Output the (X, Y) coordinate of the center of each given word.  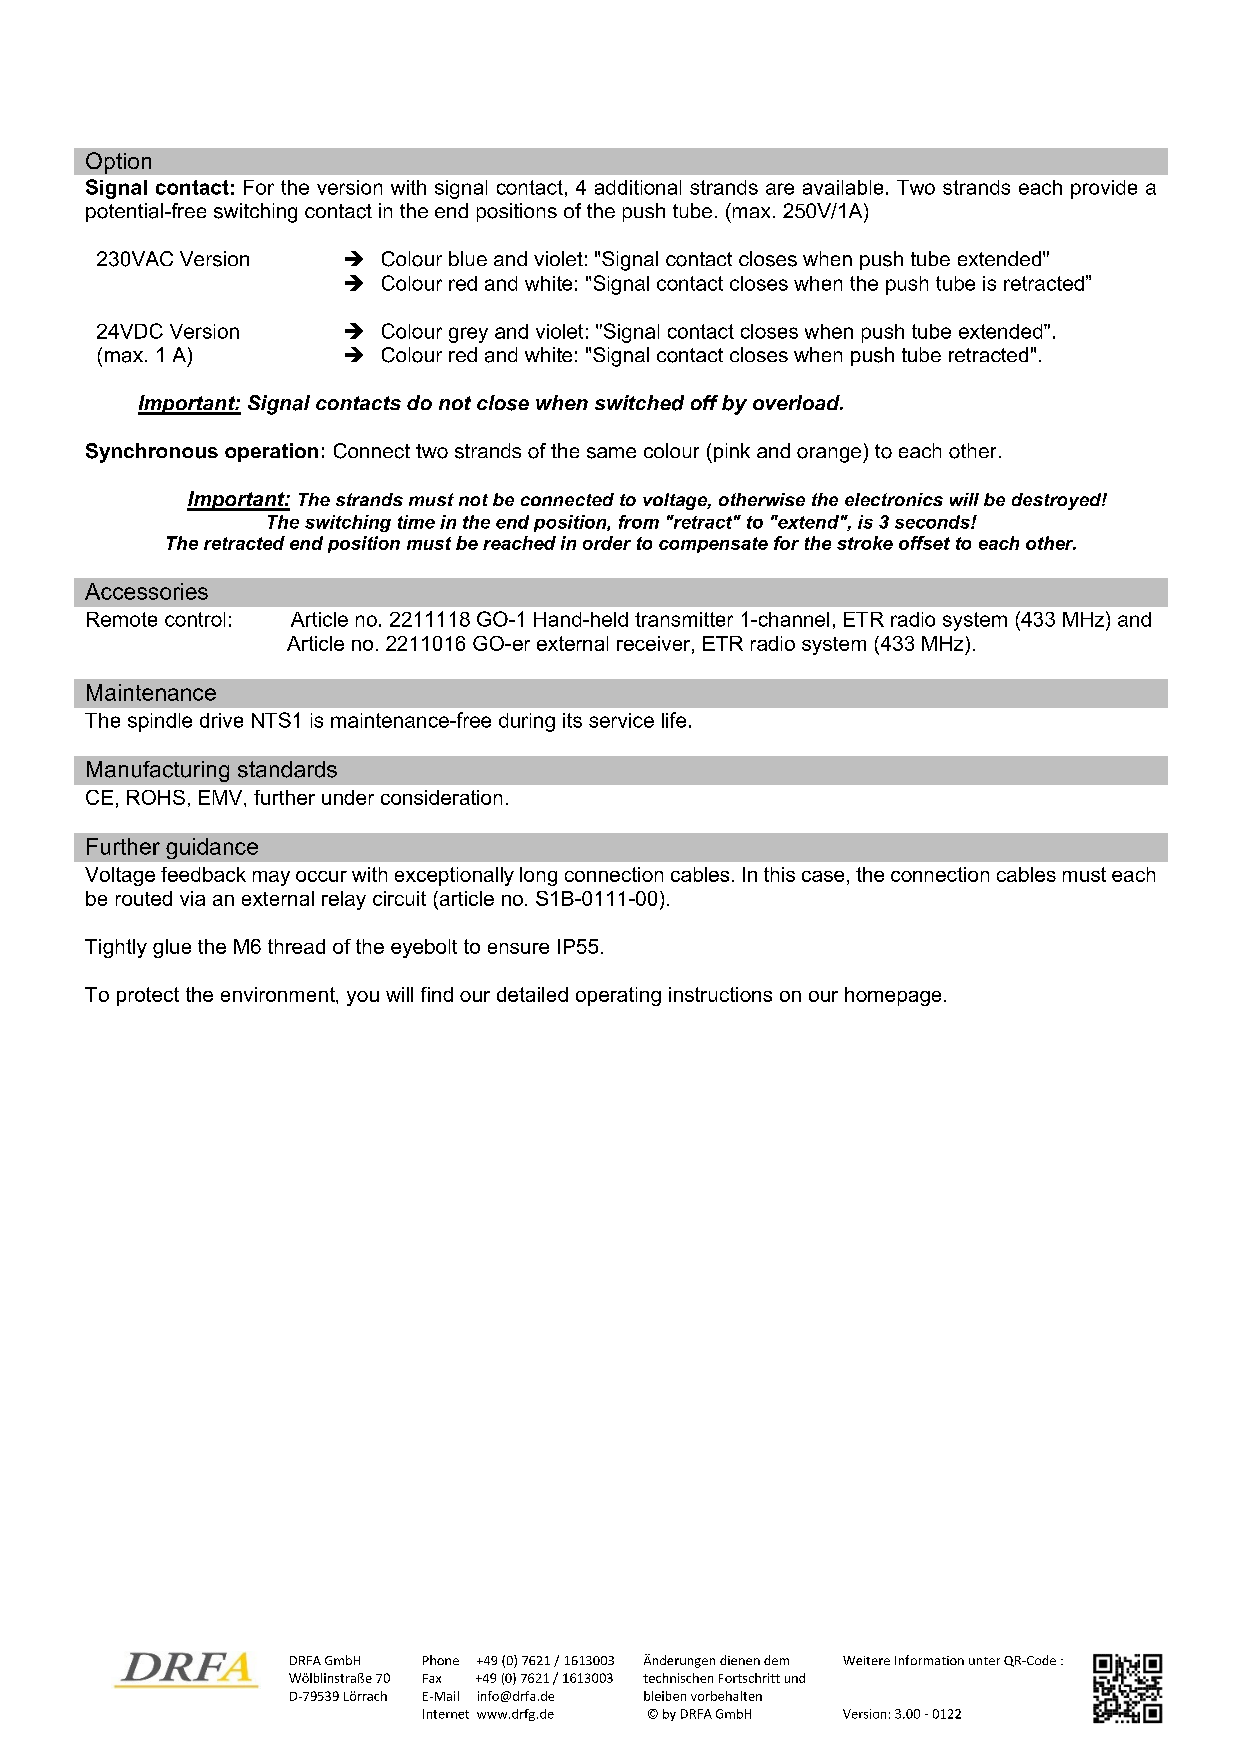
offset (924, 543)
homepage (893, 996)
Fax (432, 1678)
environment (279, 994)
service (621, 720)
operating (618, 996)
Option (118, 163)
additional (638, 187)
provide (1104, 189)
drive (221, 720)
